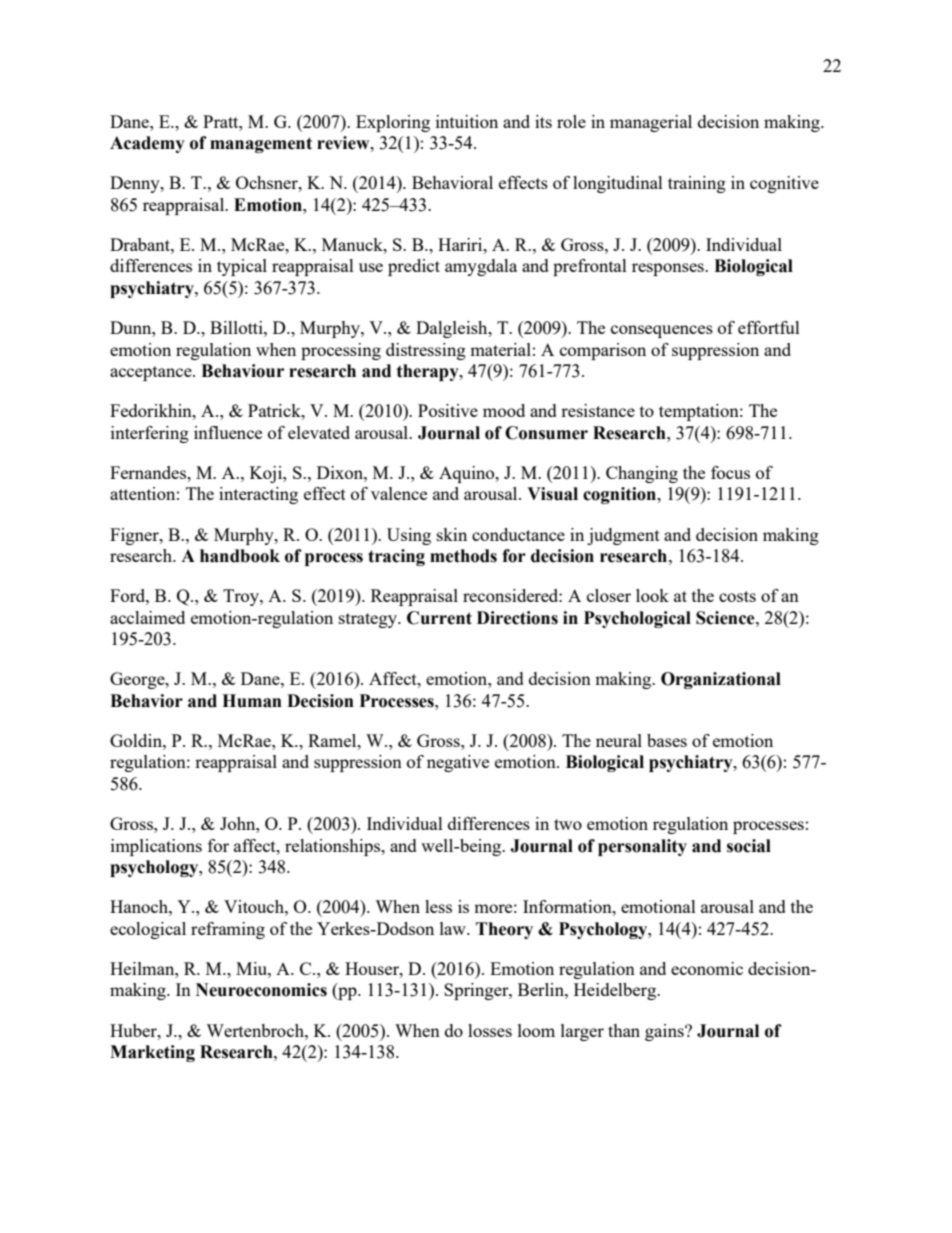 The width and height of the screenshot is (952, 1233). I want to click on intuition, so click(467, 121).
